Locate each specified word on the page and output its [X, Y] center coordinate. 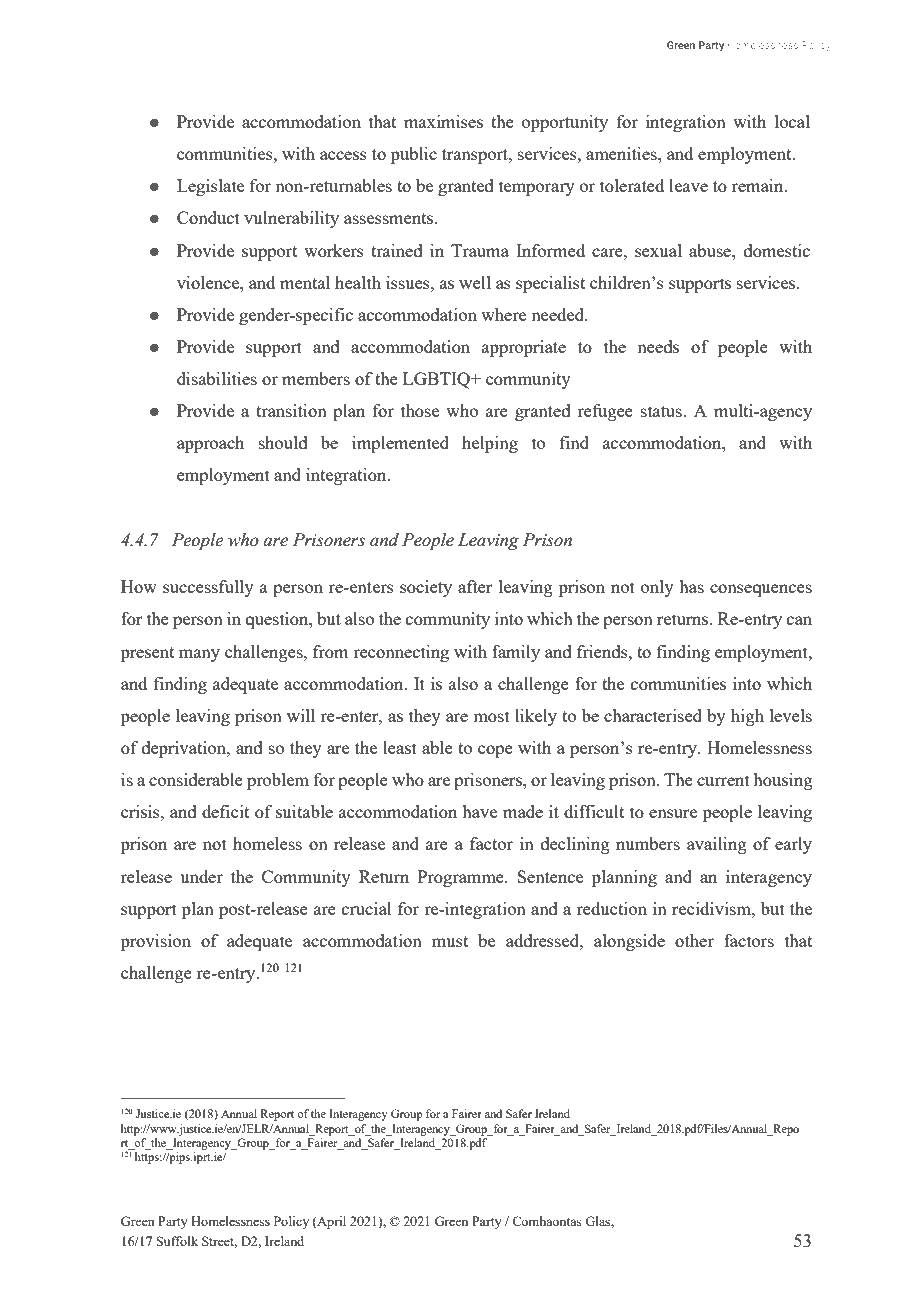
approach [210, 444]
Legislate [210, 187]
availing [717, 845]
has [691, 586]
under [201, 876]
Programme [462, 878]
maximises [443, 121]
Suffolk [177, 1241]
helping [490, 444]
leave [688, 185]
